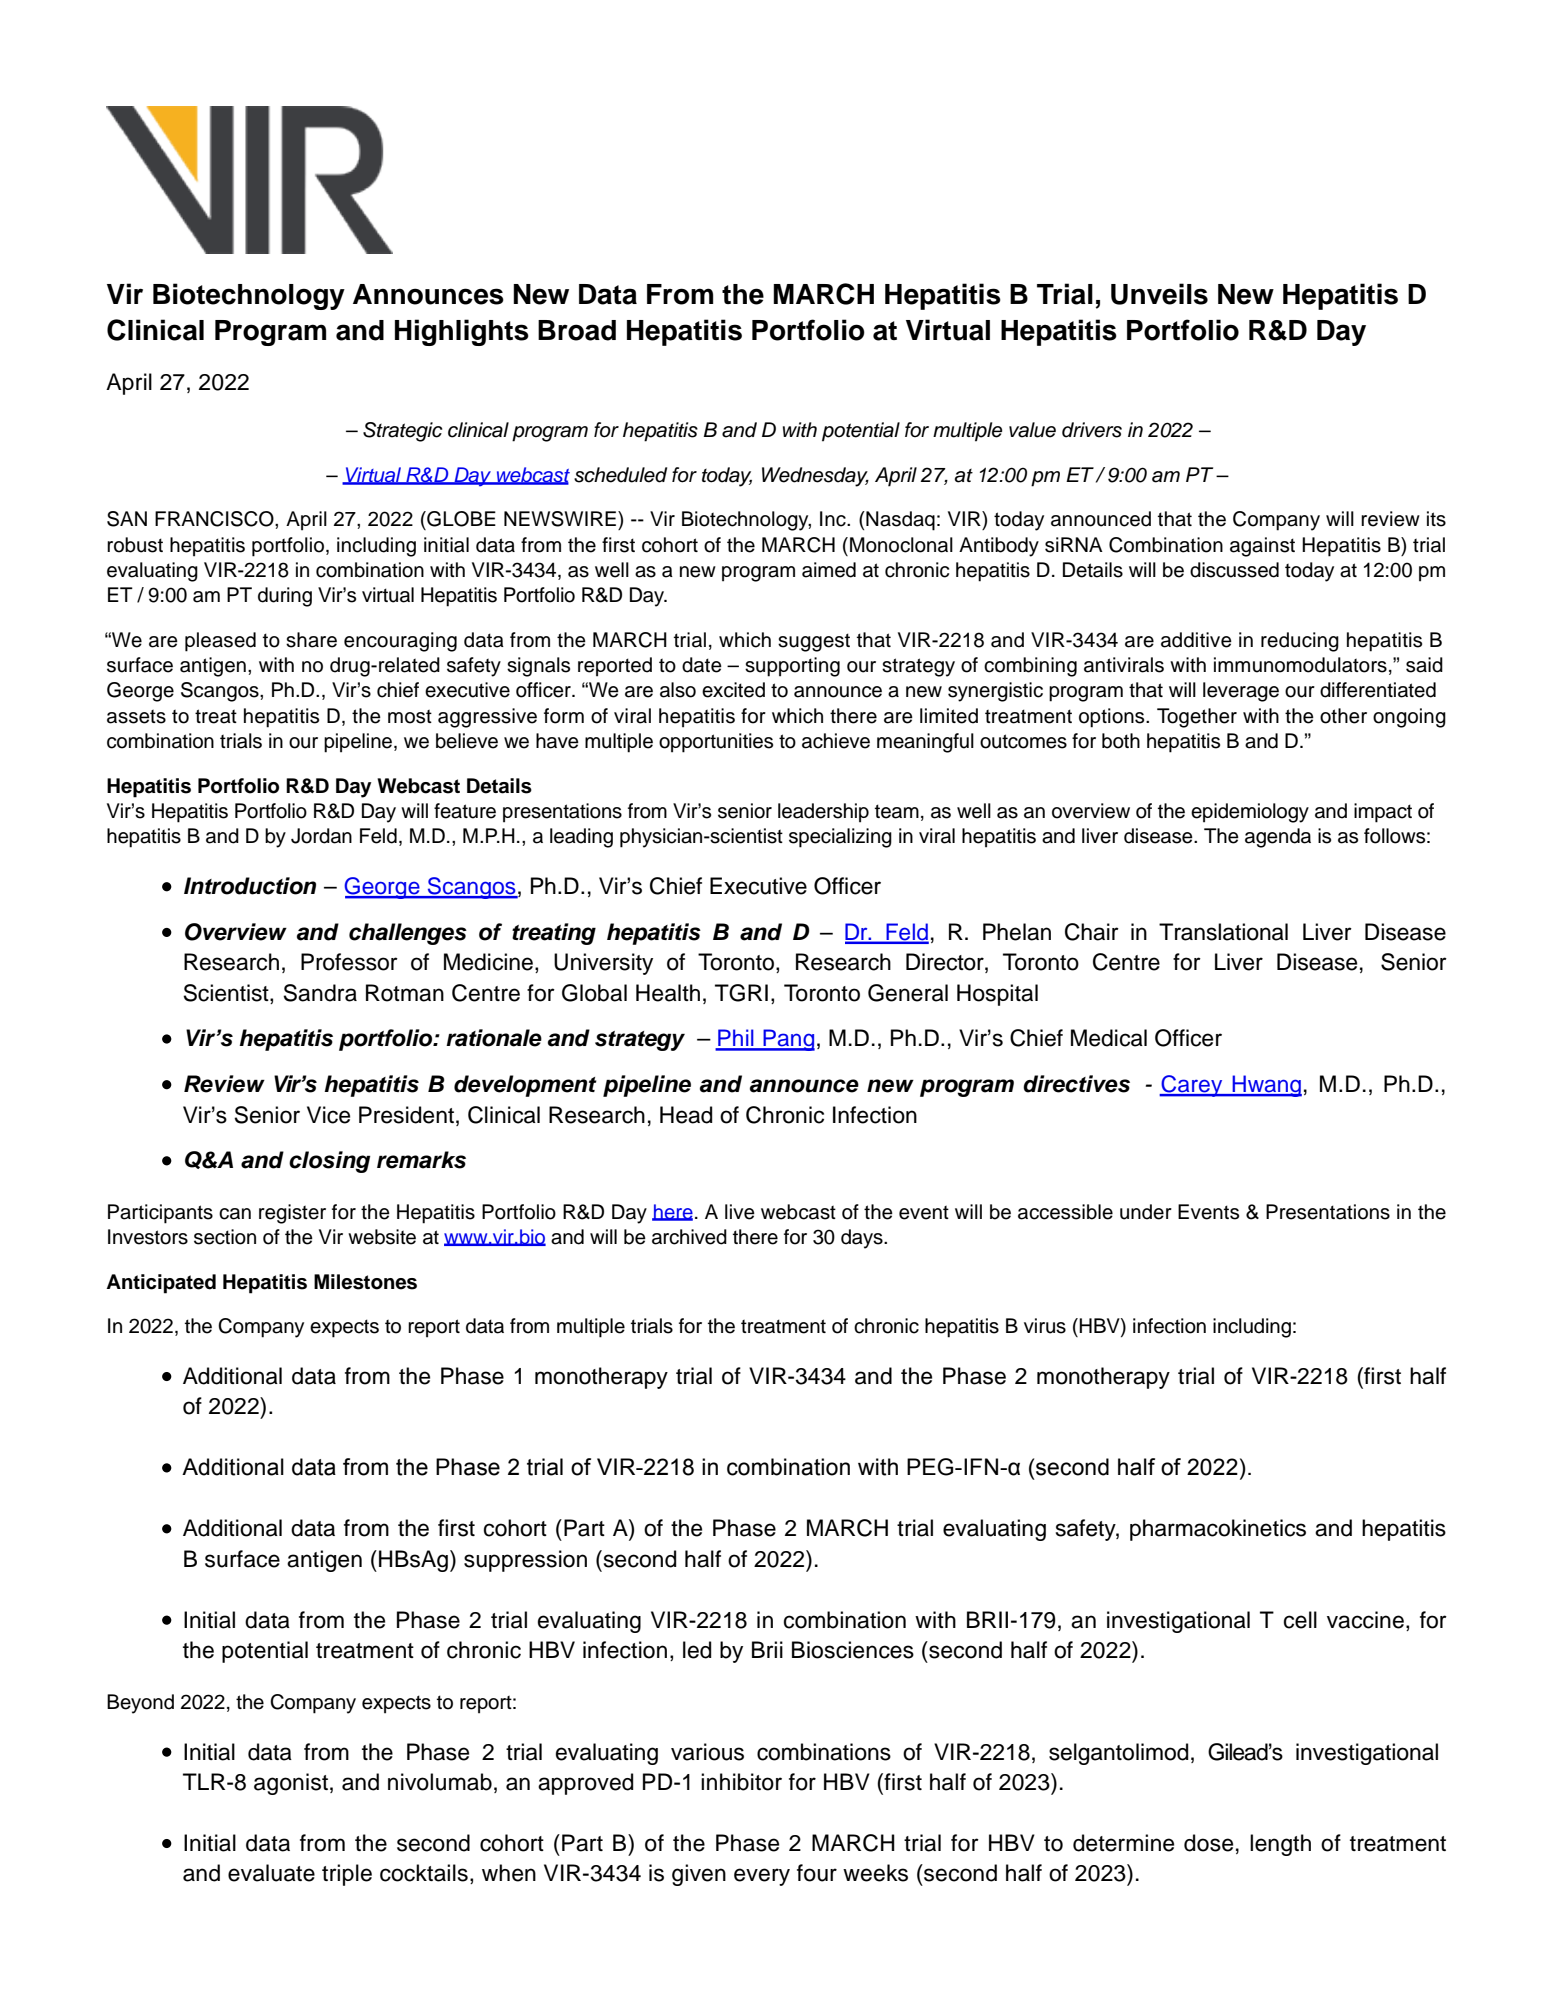 This page has width=1553, height=2010. Describe the element at coordinates (1241, 692) in the page. I see `leverage` at that location.
